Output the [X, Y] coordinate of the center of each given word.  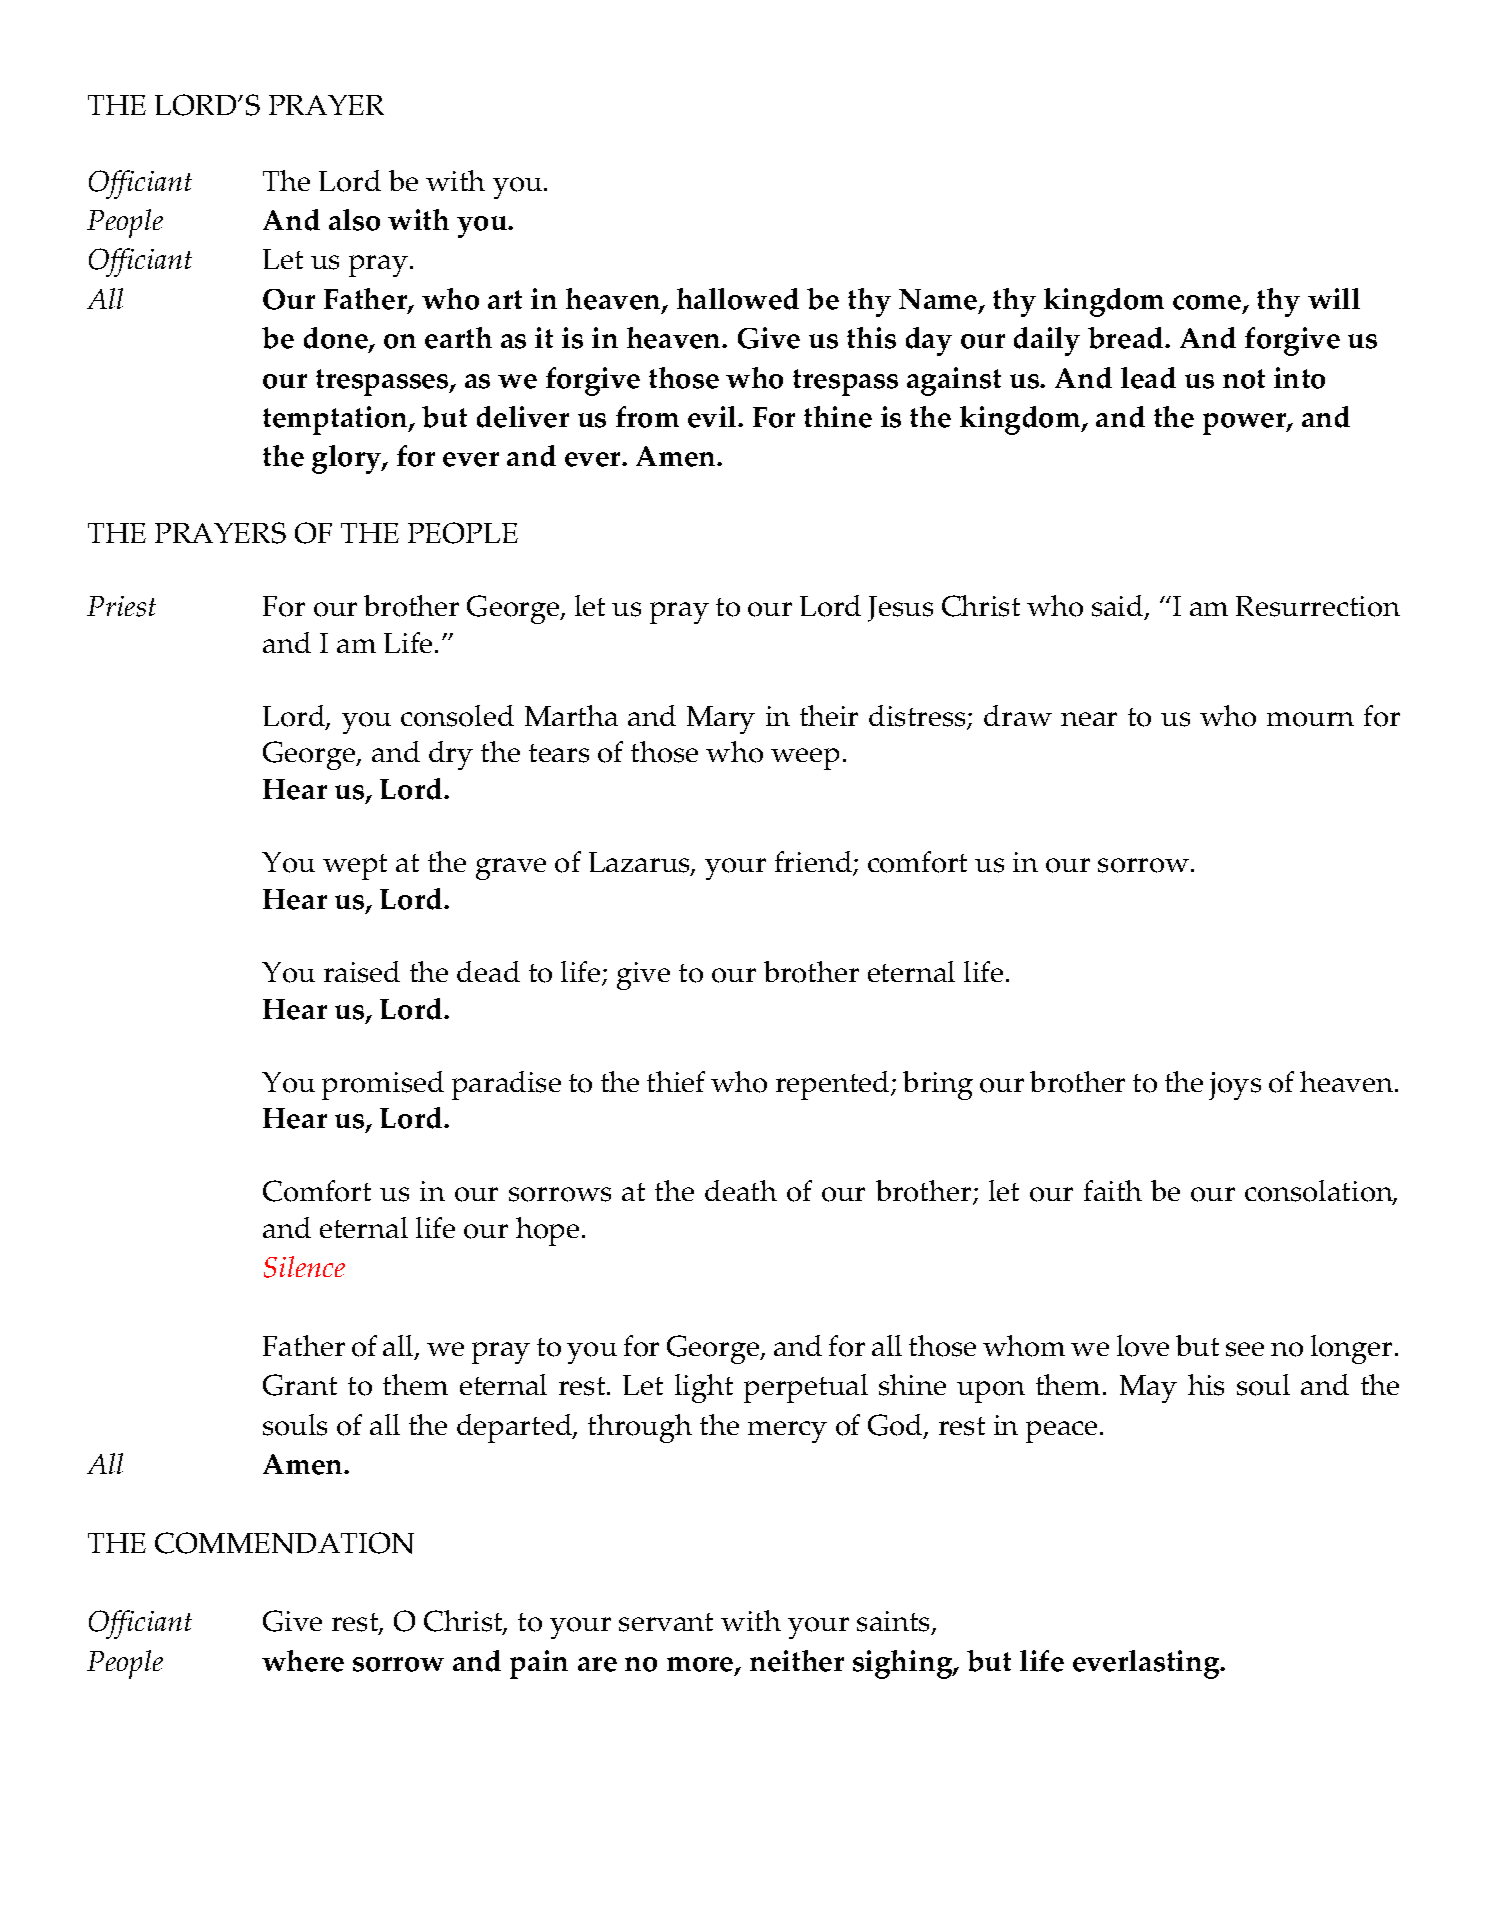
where [303, 1661]
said [1119, 607]
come [1208, 304]
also [354, 220]
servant [666, 1622]
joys [1235, 1086]
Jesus [900, 609]
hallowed [738, 299]
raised [362, 972]
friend [814, 863]
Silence [304, 1267]
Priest [121, 606]
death [741, 1190]
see [1245, 1349]
